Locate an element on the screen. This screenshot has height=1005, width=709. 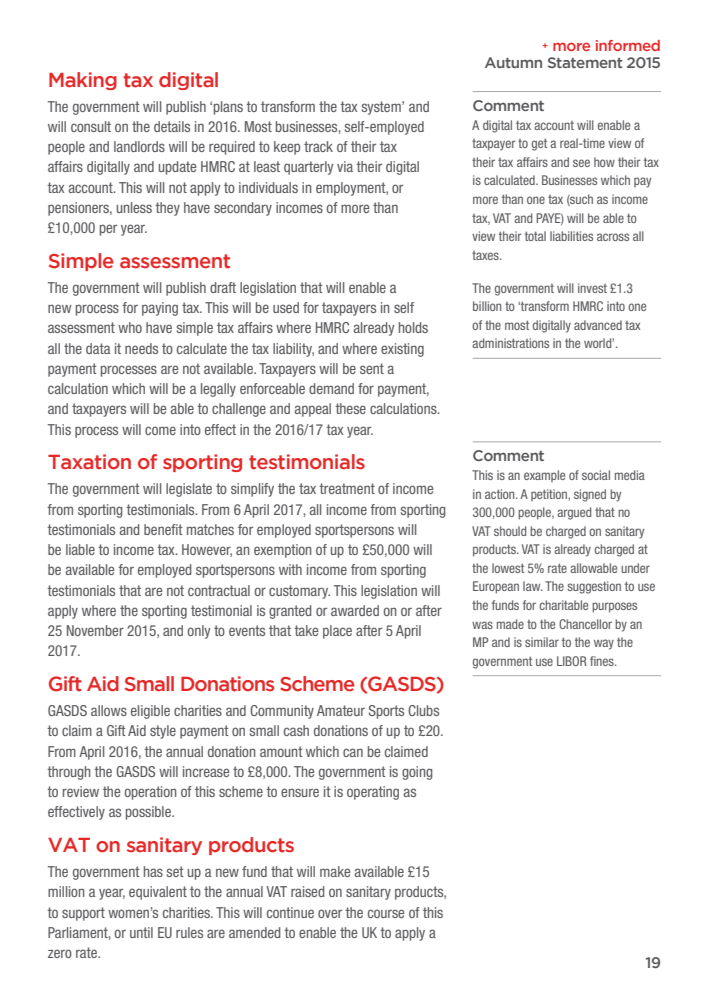
advanced is located at coordinates (598, 325).
